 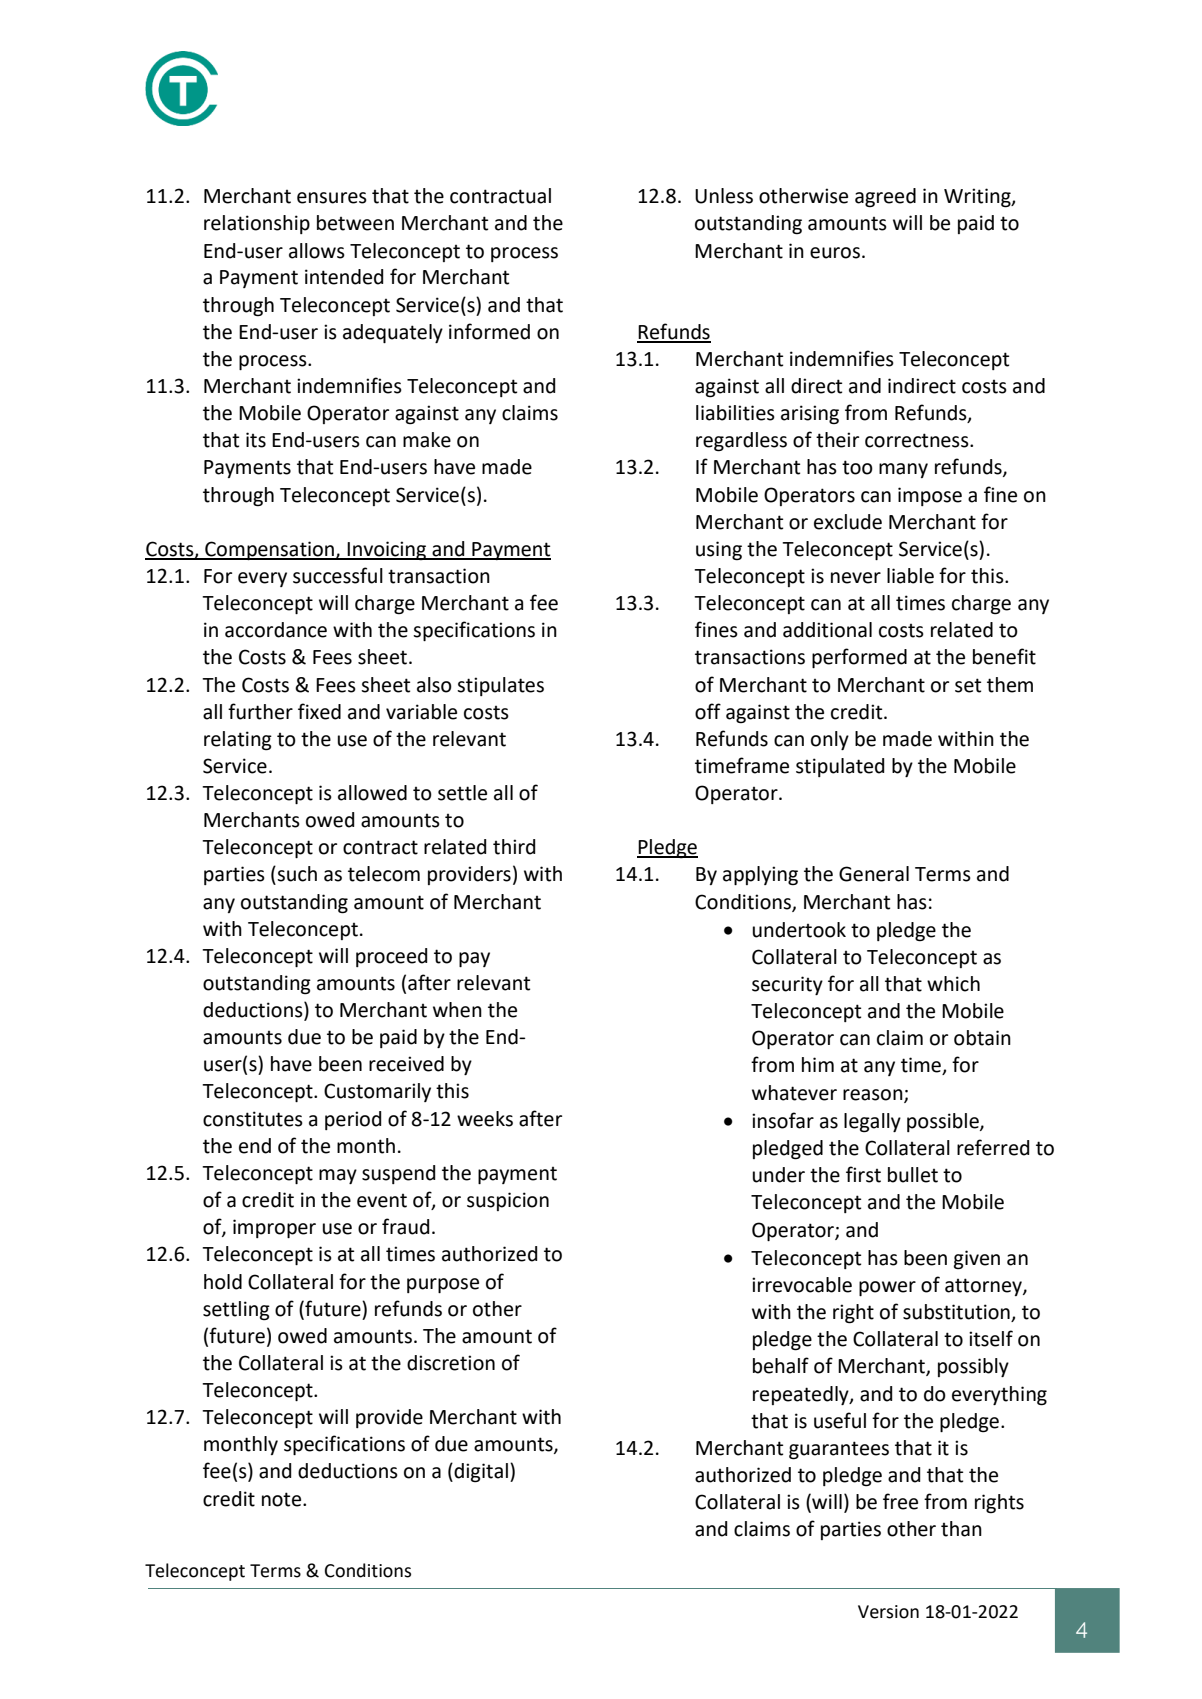 What do you see at coordinates (283, 1499) in the screenshot?
I see `note` at bounding box center [283, 1499].
